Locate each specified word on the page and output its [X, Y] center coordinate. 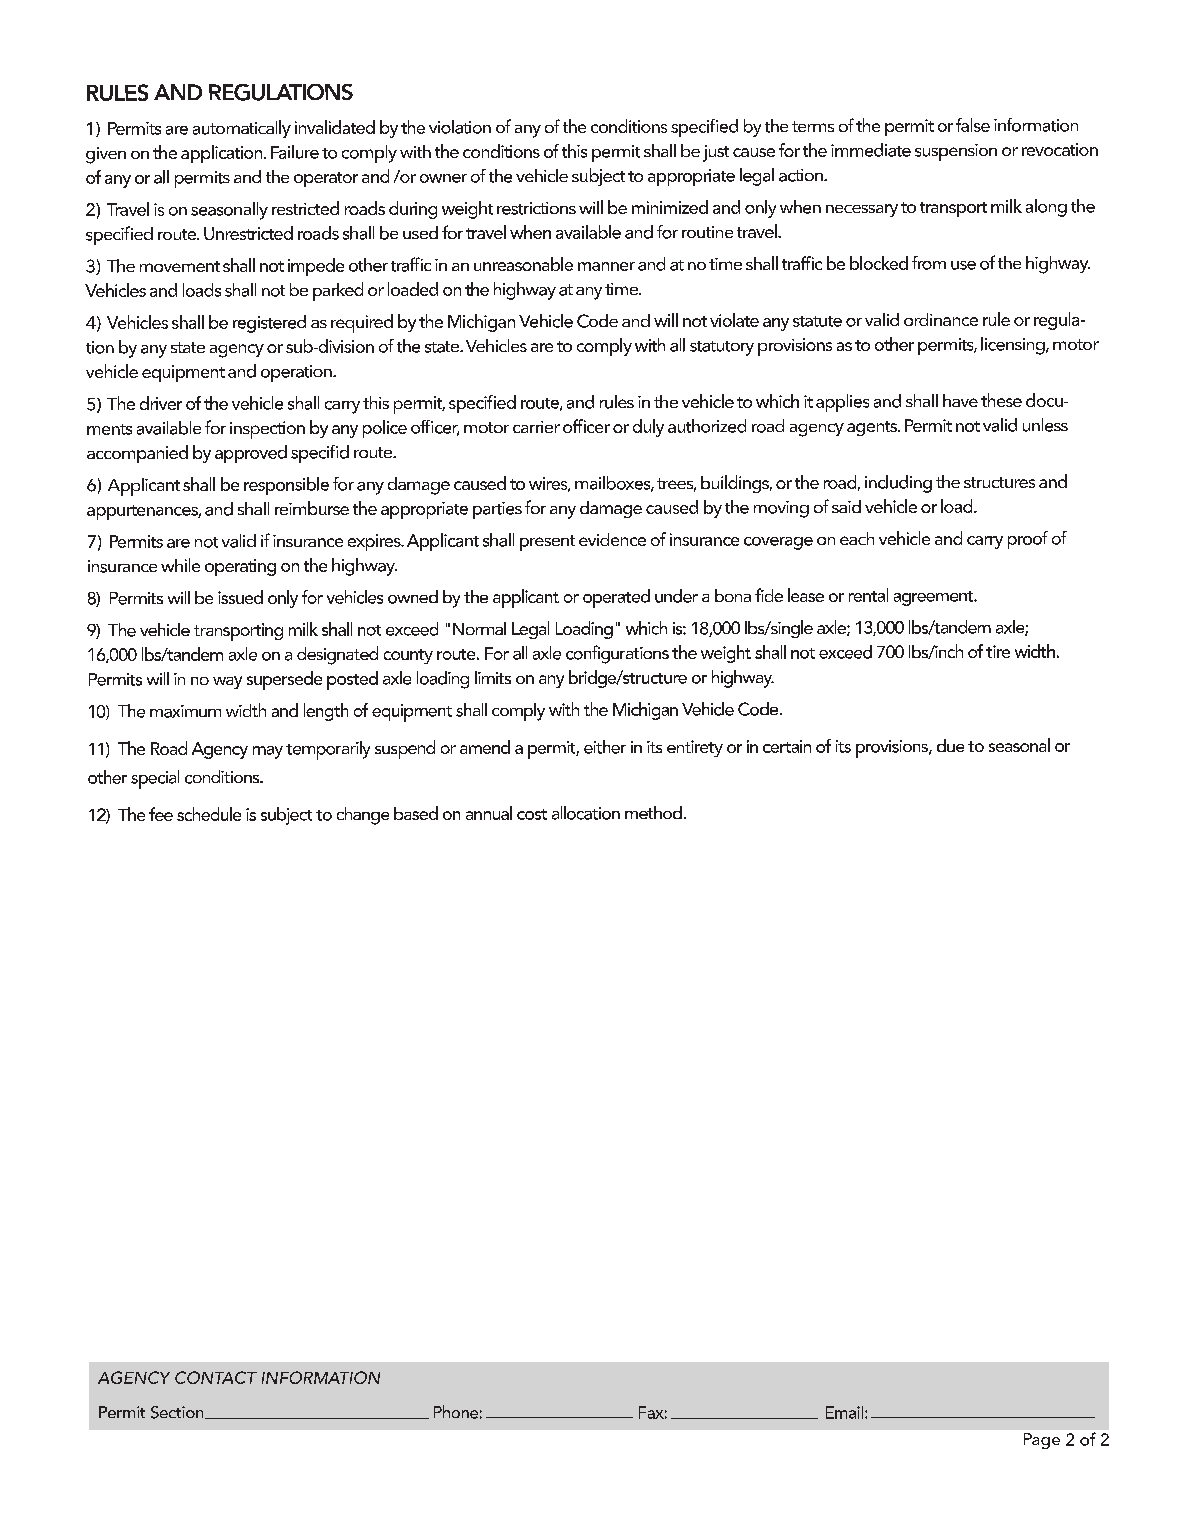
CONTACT [216, 1377]
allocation [586, 813]
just [716, 153]
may [268, 752]
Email [844, 1412]
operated [616, 598]
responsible [286, 486]
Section [178, 1412]
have [960, 400]
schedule [209, 814]
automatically [242, 129]
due [950, 745]
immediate [871, 150]
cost [532, 814]
